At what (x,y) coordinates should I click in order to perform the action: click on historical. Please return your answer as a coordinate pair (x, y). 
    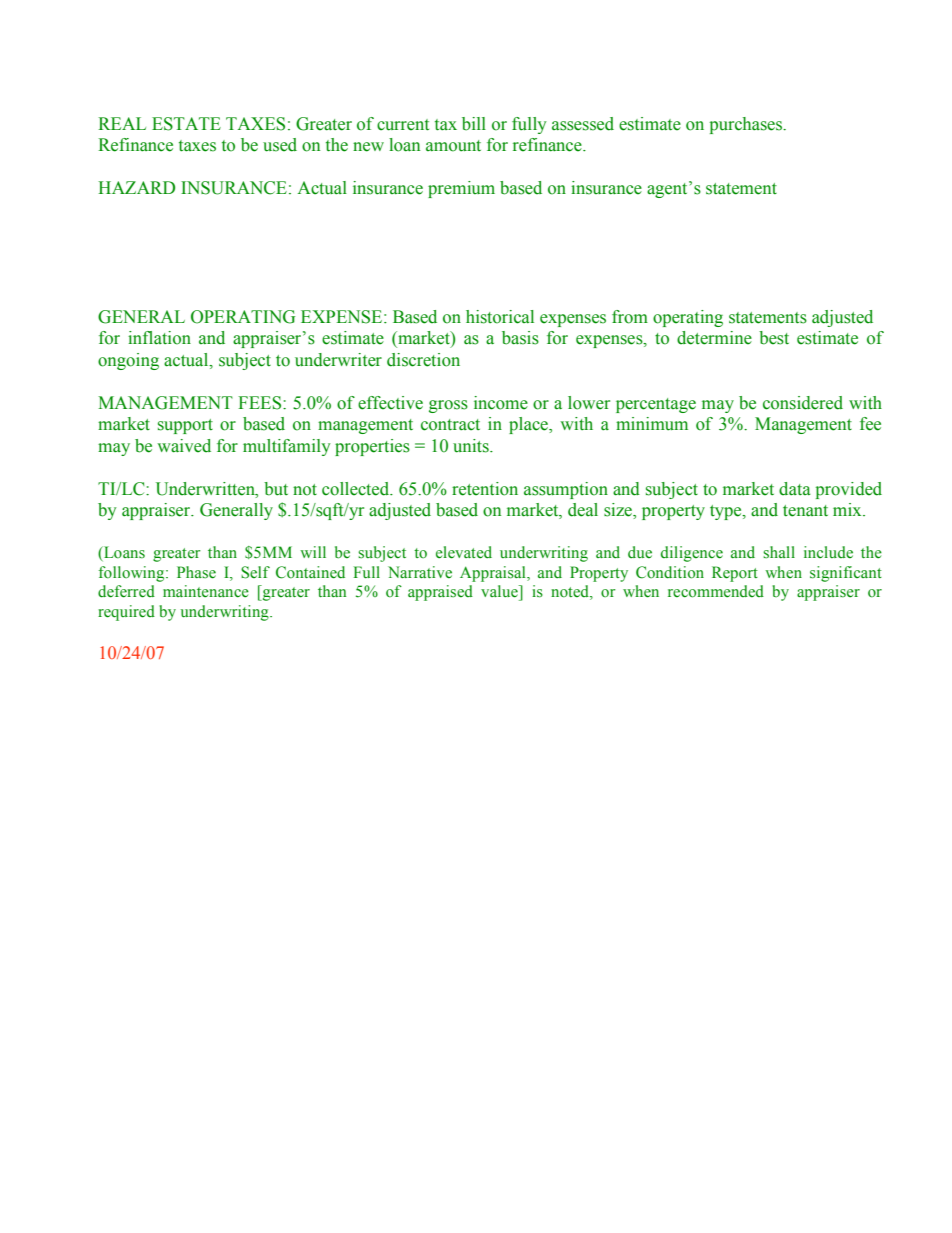
    Looking at the image, I should click on (500, 317).
